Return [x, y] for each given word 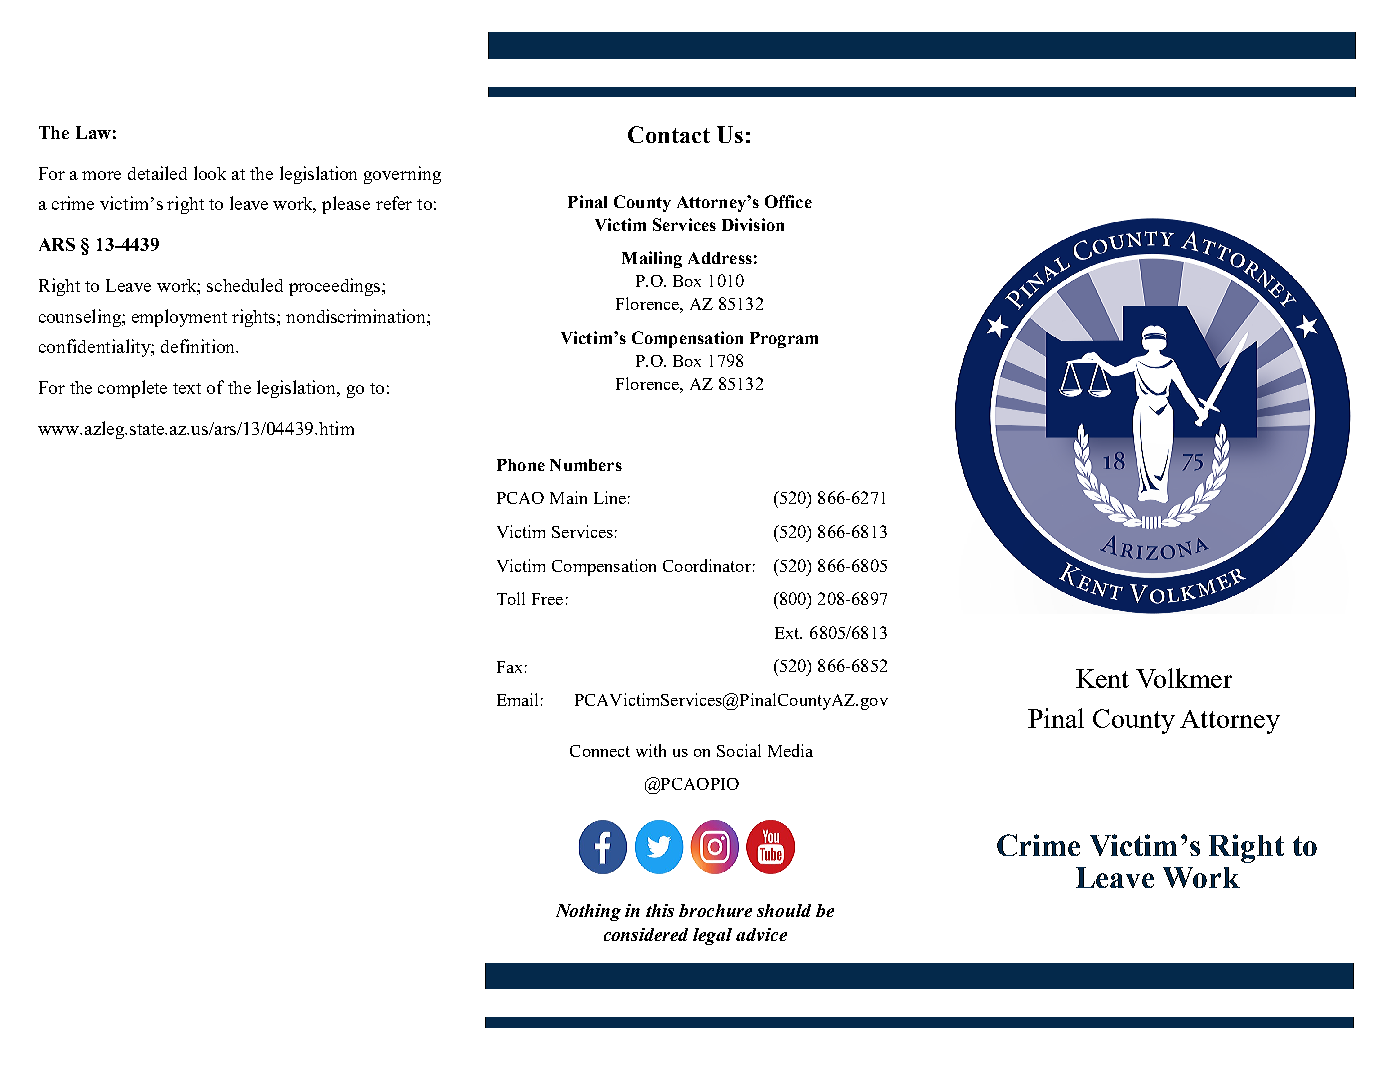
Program [784, 340]
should [784, 910]
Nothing [588, 912]
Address [720, 258]
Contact [669, 134]
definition [199, 346]
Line [610, 497]
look [210, 173]
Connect [600, 751]
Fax [509, 667]
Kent [1102, 678]
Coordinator [707, 565]
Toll [511, 598]
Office [788, 201]
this [660, 910]
